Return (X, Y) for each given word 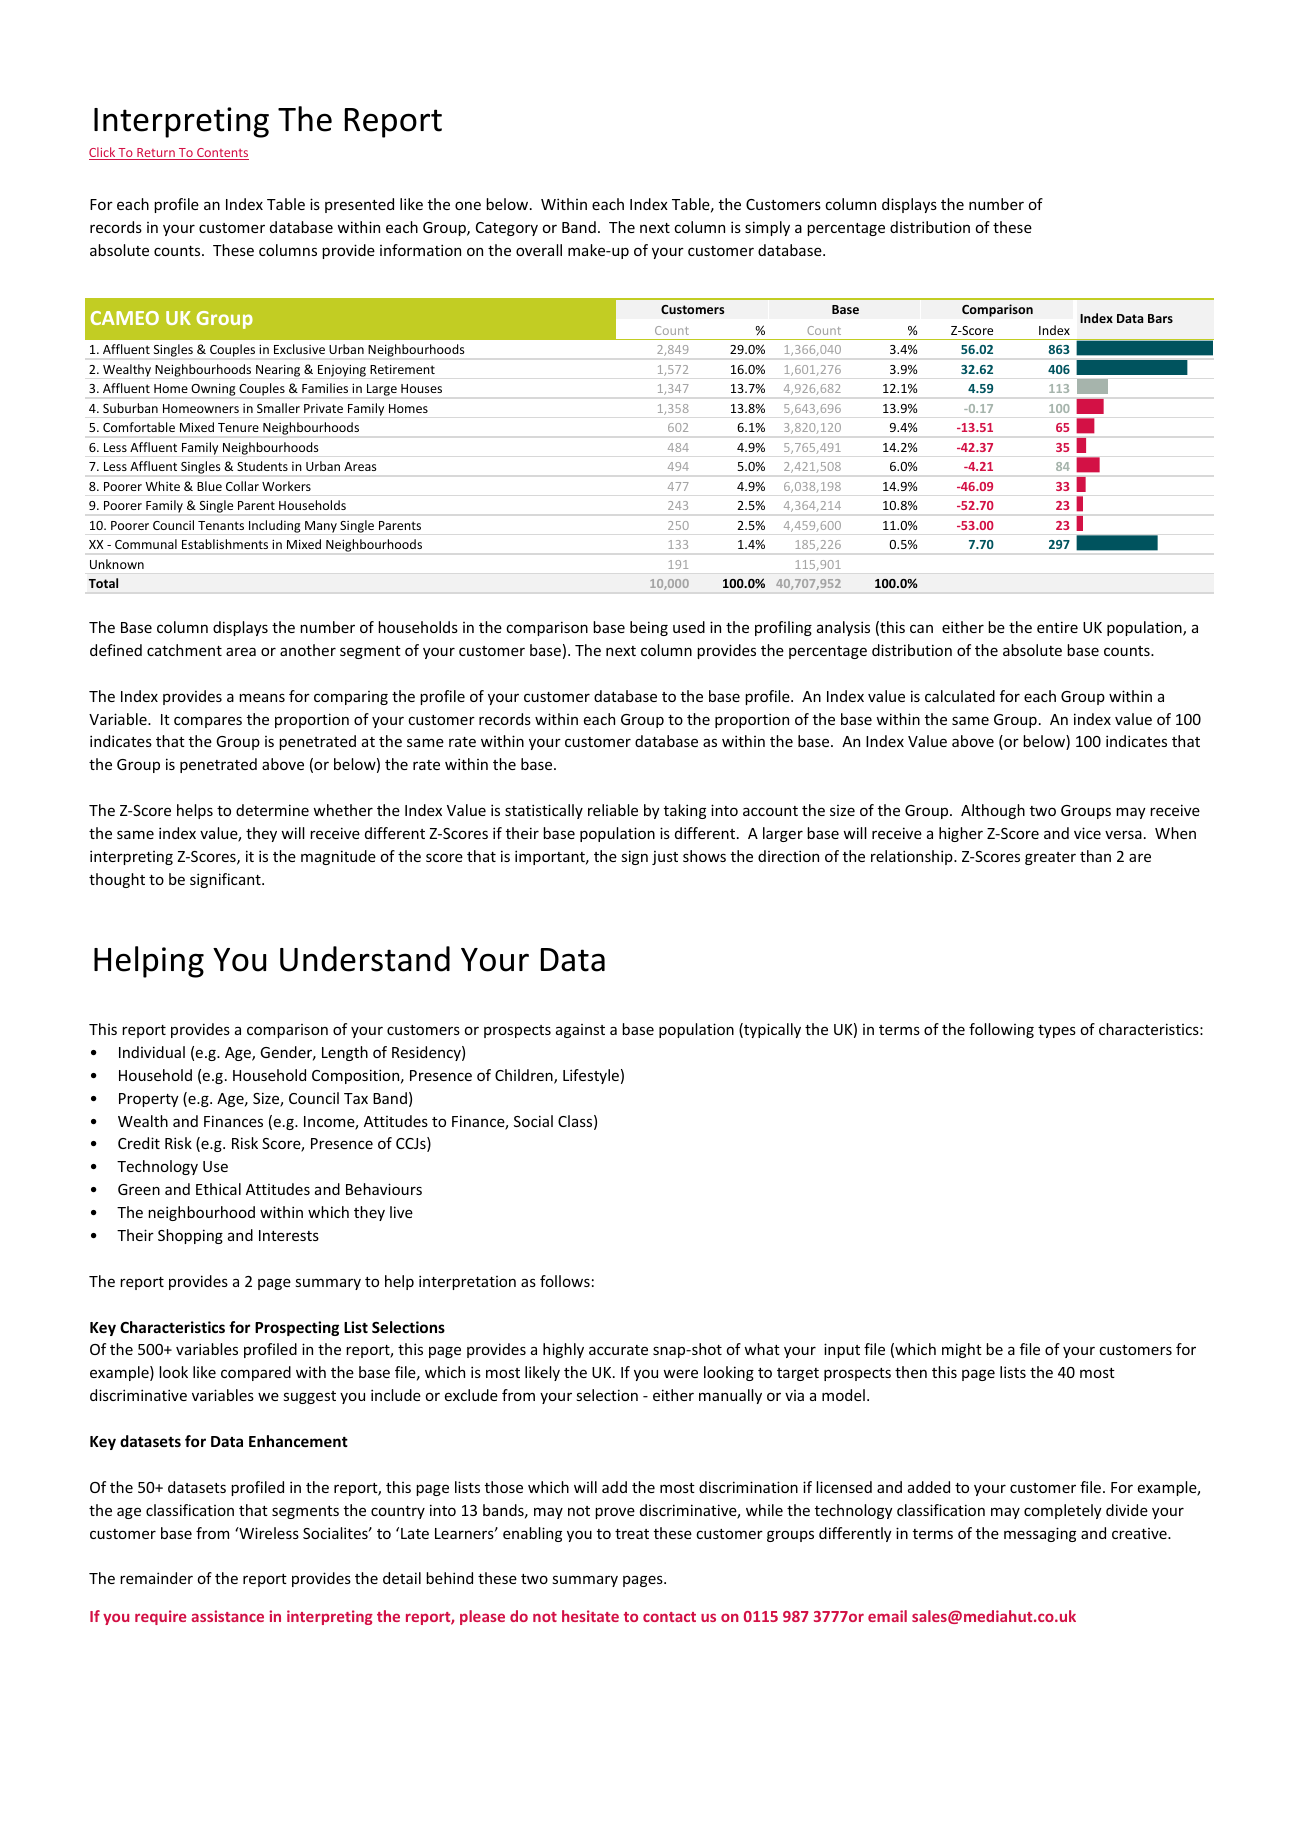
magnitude (338, 857)
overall (539, 250)
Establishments (225, 544)
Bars (1160, 318)
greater (1050, 858)
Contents (222, 154)
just (665, 858)
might (962, 1350)
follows (565, 1281)
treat (632, 1534)
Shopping (190, 1236)
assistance (227, 1616)
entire (1057, 627)
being (649, 628)
